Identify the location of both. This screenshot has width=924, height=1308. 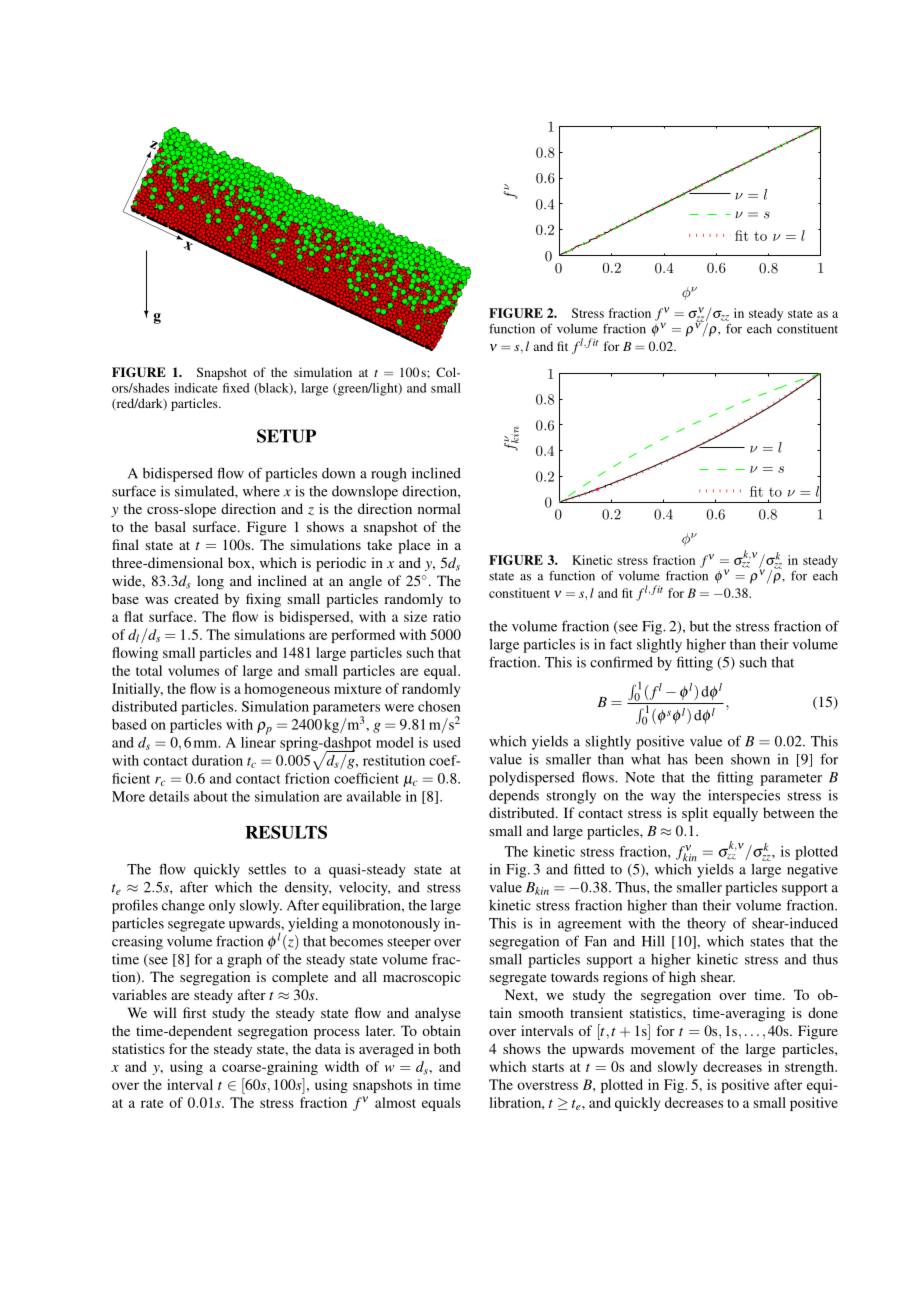
(447, 1048).
